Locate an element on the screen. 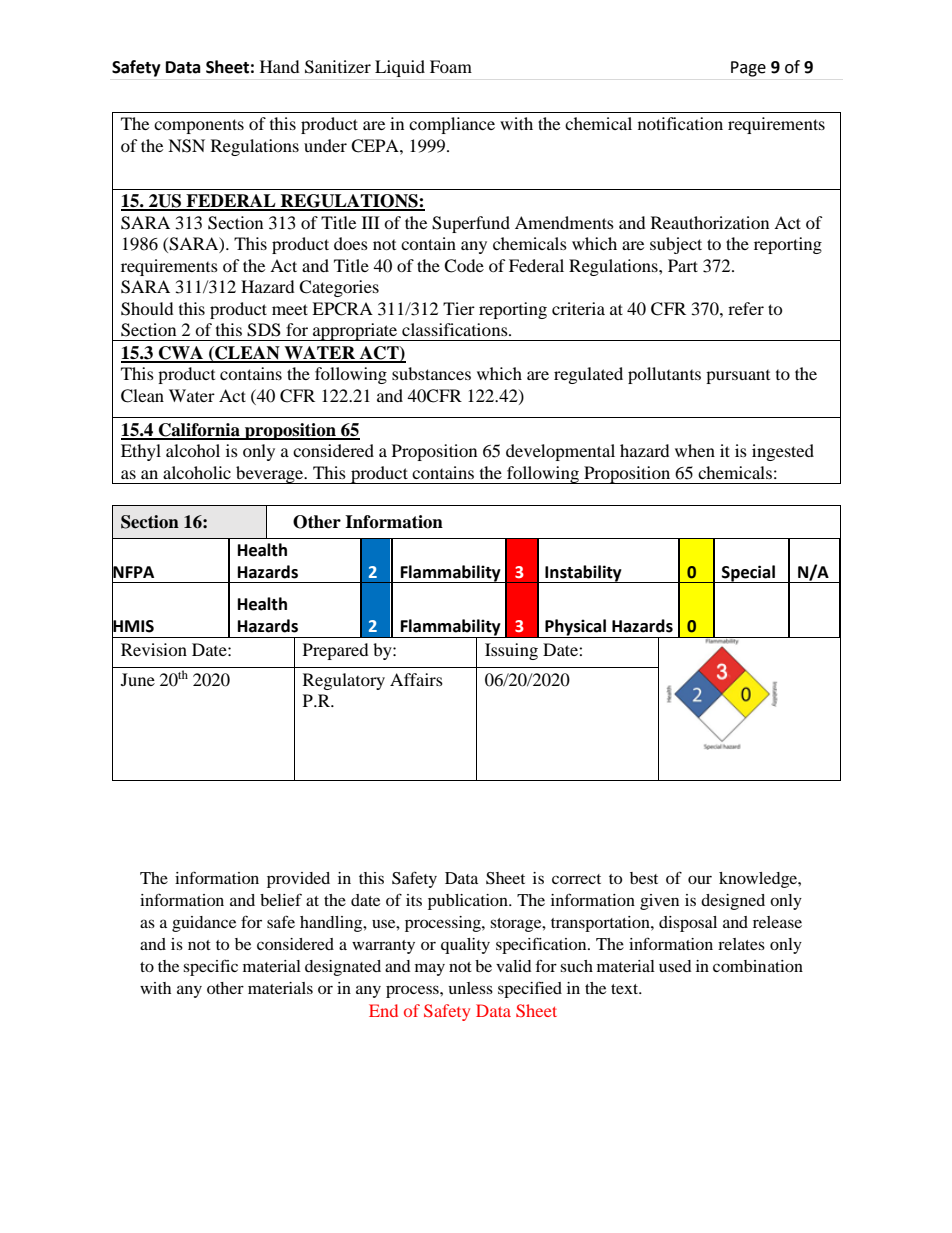 The height and width of the screenshot is (1233, 952). used is located at coordinates (675, 966).
